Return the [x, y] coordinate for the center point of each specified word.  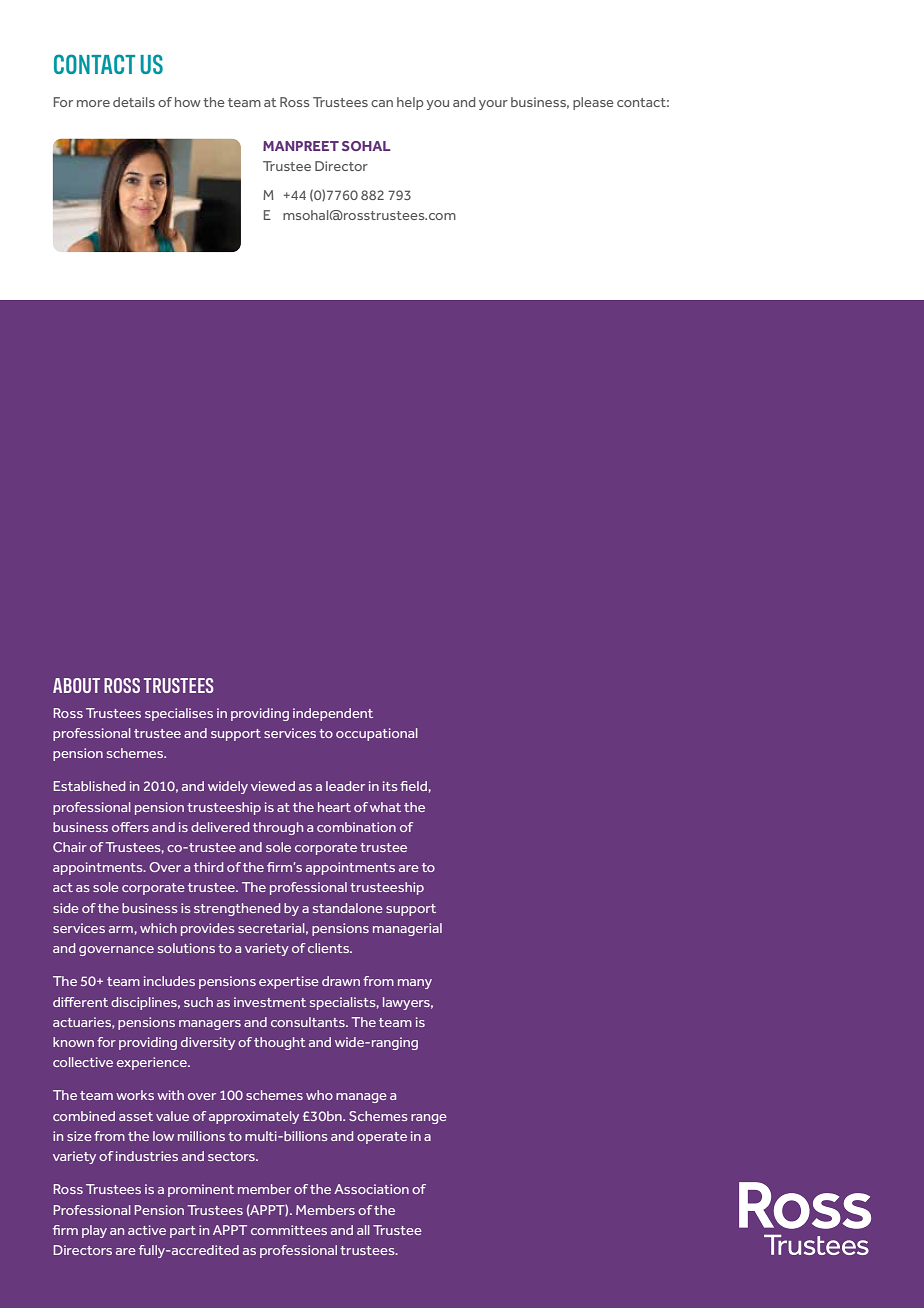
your [493, 105]
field [413, 786]
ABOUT [76, 685]
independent [333, 714]
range [429, 1119]
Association [371, 1189]
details [134, 102]
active [147, 1230]
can [382, 103]
